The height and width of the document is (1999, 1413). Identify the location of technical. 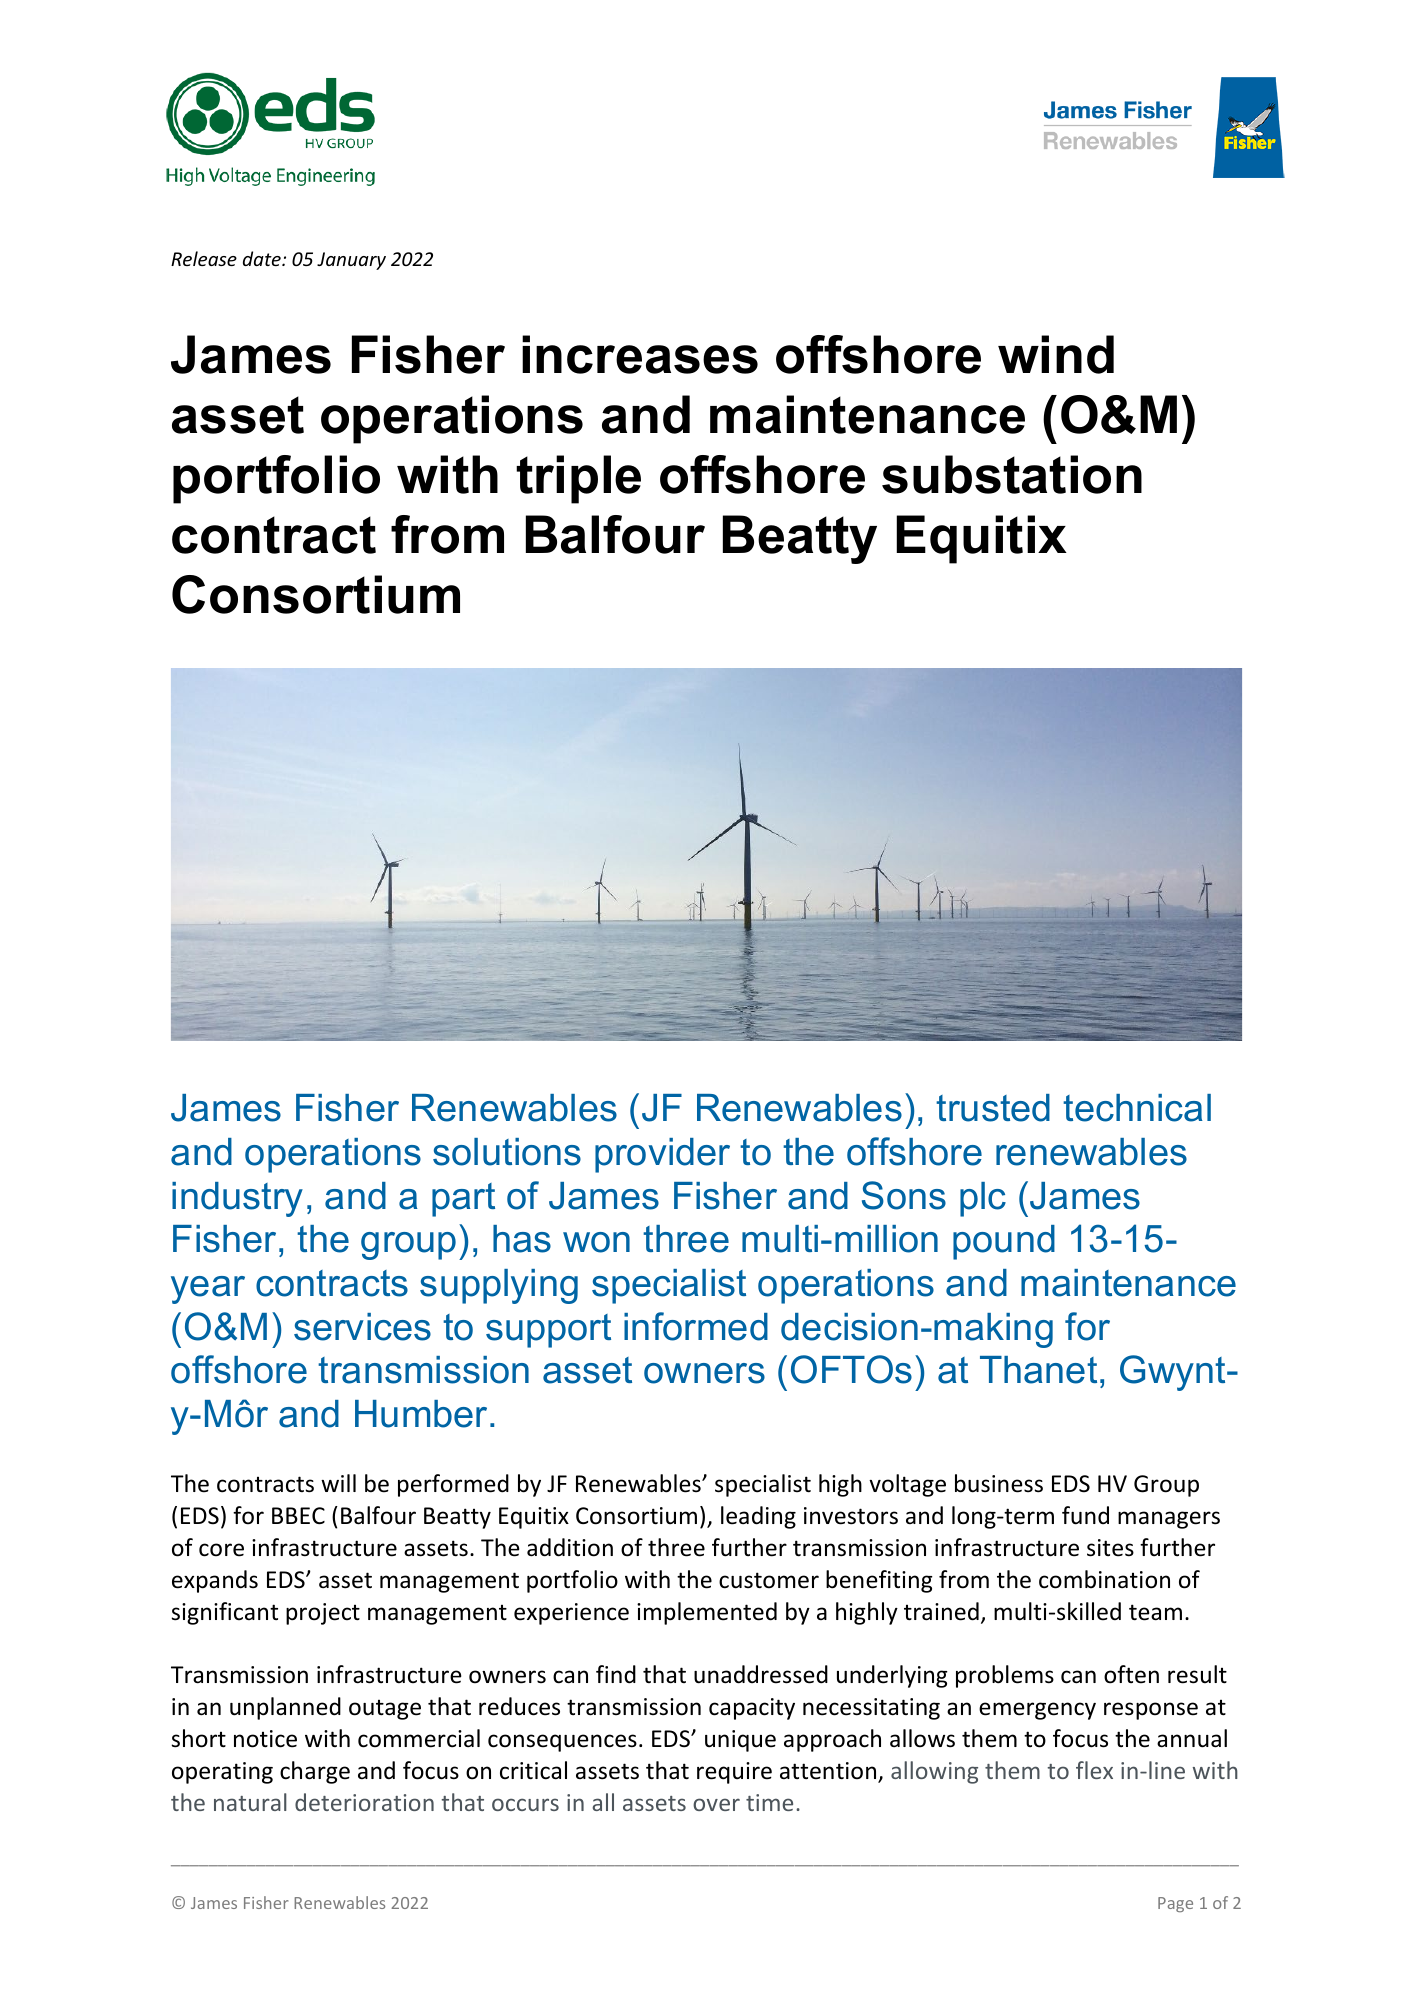
(1137, 1108).
